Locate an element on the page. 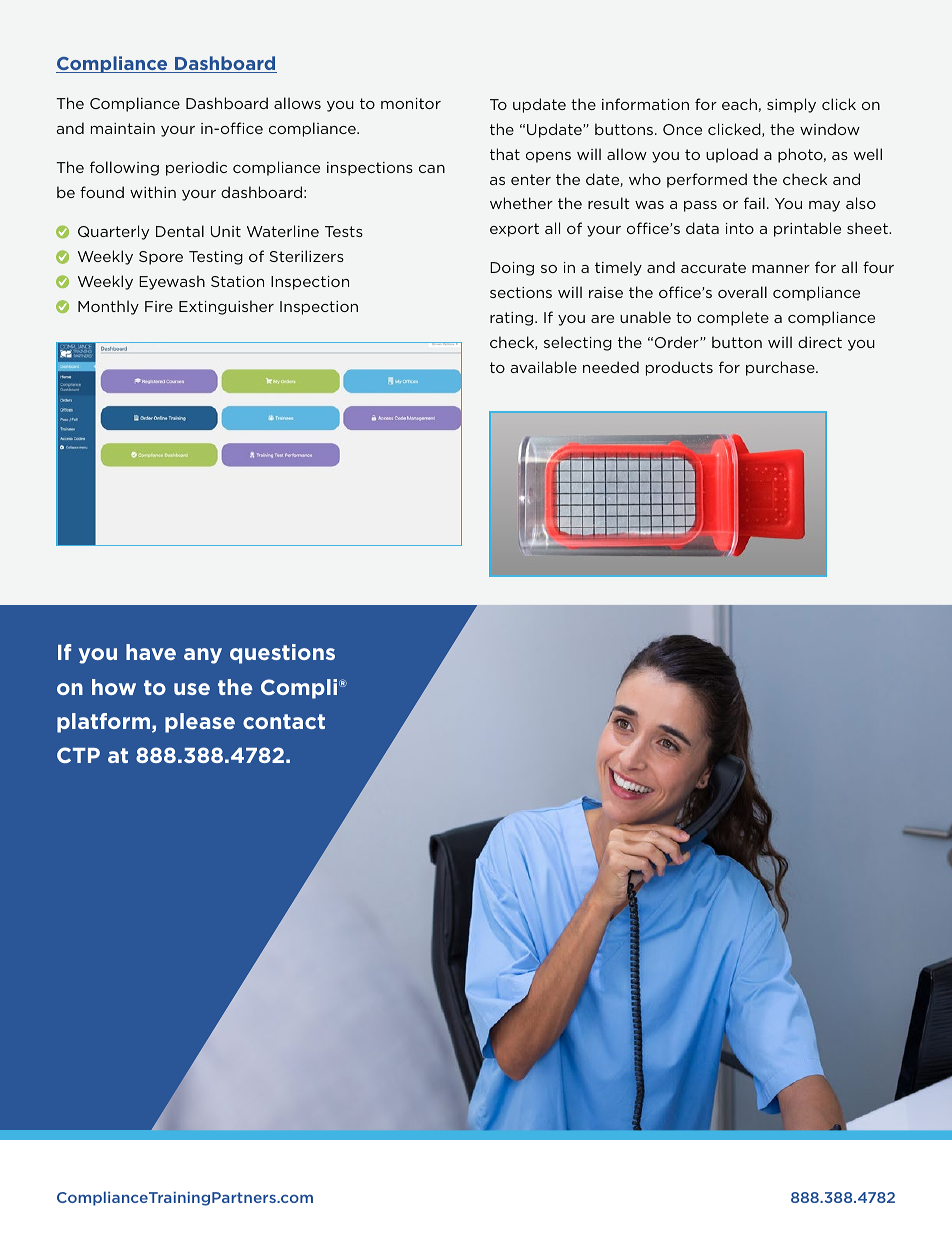 The image size is (952, 1233). please is located at coordinates (200, 723).
